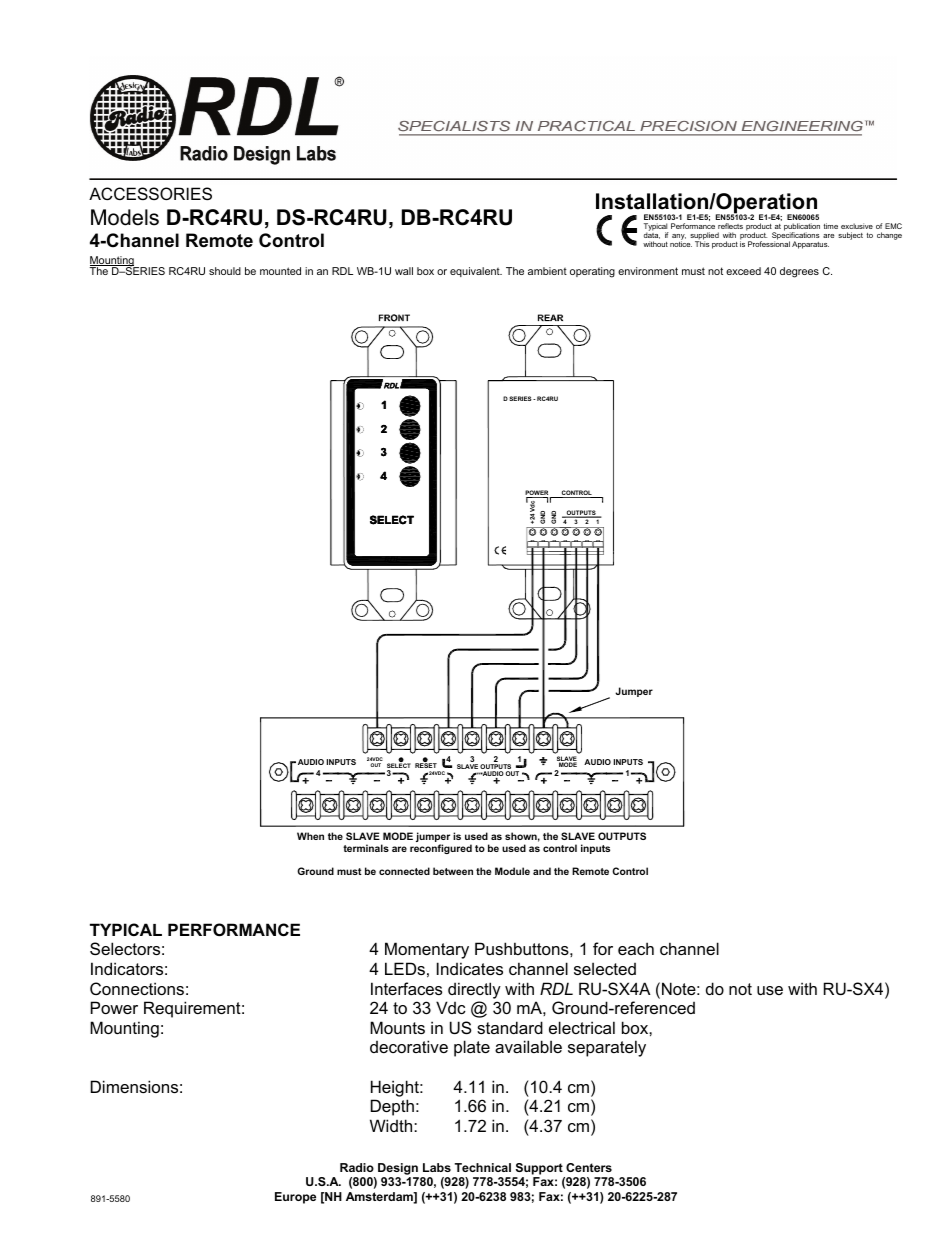  I want to click on ambient, so click(547, 271).
